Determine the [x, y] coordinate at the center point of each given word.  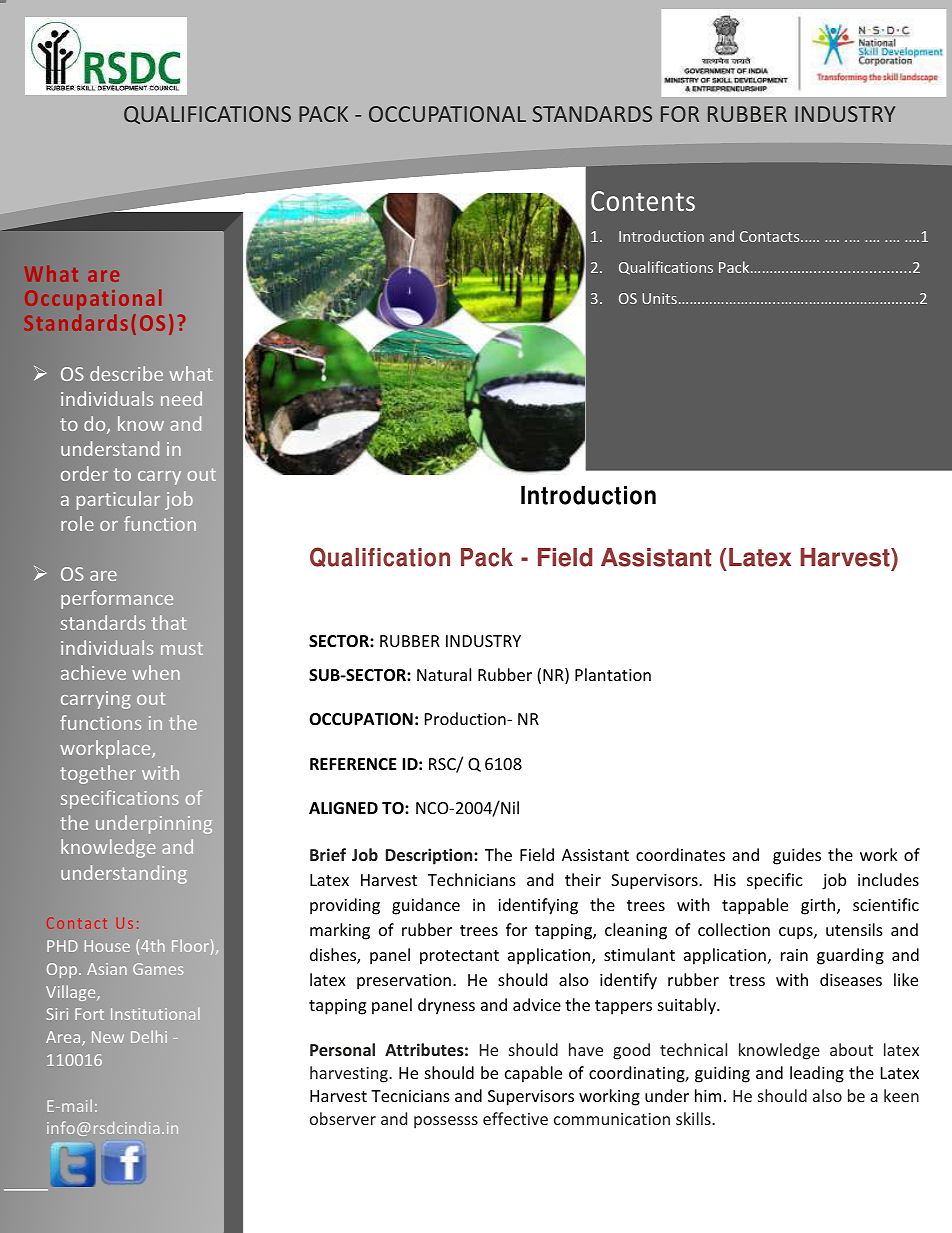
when [156, 672]
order [84, 473]
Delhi [149, 1036]
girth [819, 906]
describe [126, 373]
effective [515, 1118]
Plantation [613, 674]
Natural [444, 674]
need [181, 398]
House [107, 946]
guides [797, 856]
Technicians [472, 879]
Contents [643, 201]
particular [118, 500]
